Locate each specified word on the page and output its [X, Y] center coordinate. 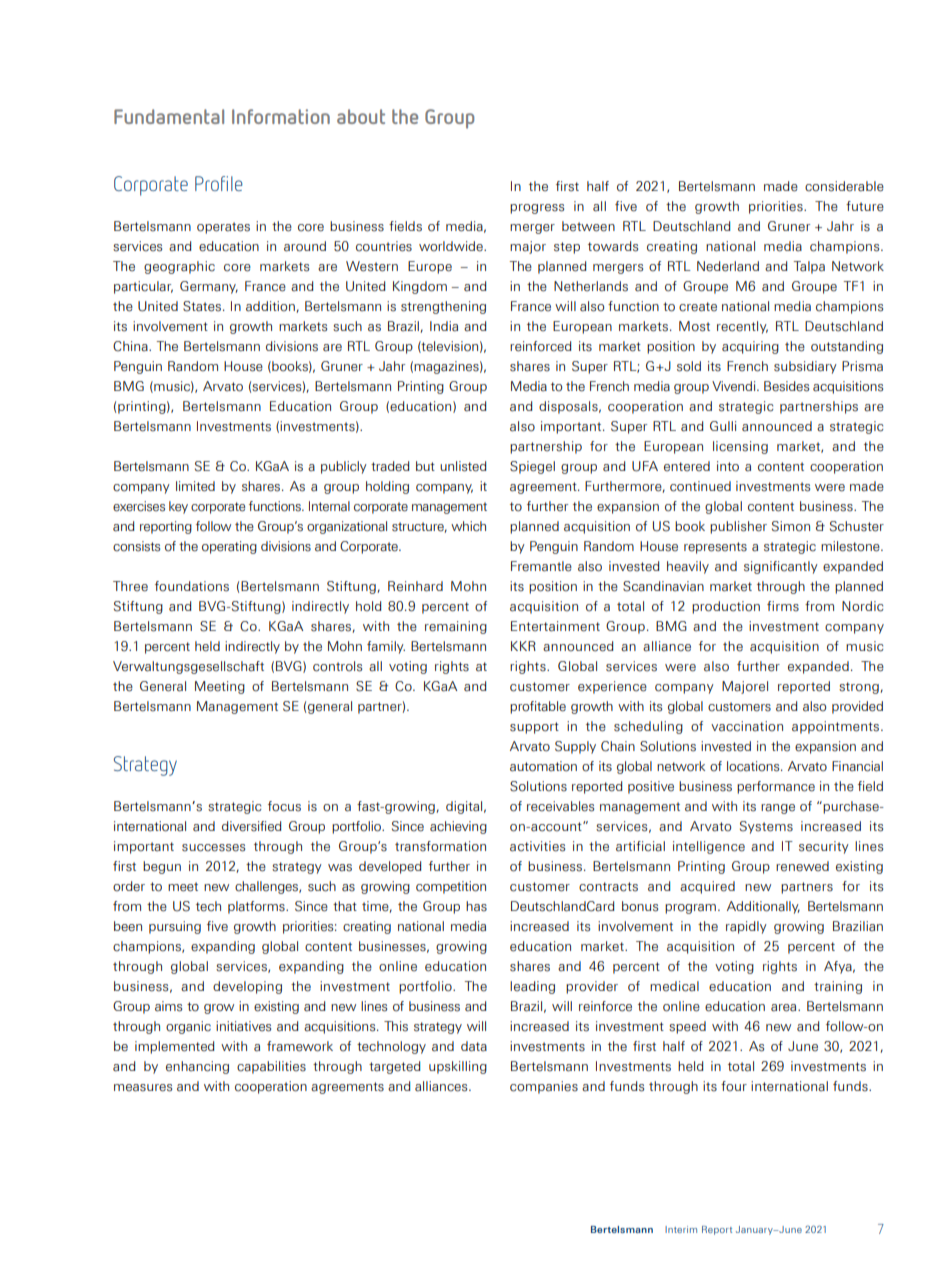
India [444, 326]
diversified [252, 826]
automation [543, 766]
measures [143, 1088]
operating [229, 547]
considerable [844, 186]
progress [537, 209]
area [785, 1008]
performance [776, 787]
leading [532, 987]
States [202, 306]
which [468, 526]
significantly [781, 567]
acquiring [750, 347]
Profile [219, 183]
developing [247, 987]
